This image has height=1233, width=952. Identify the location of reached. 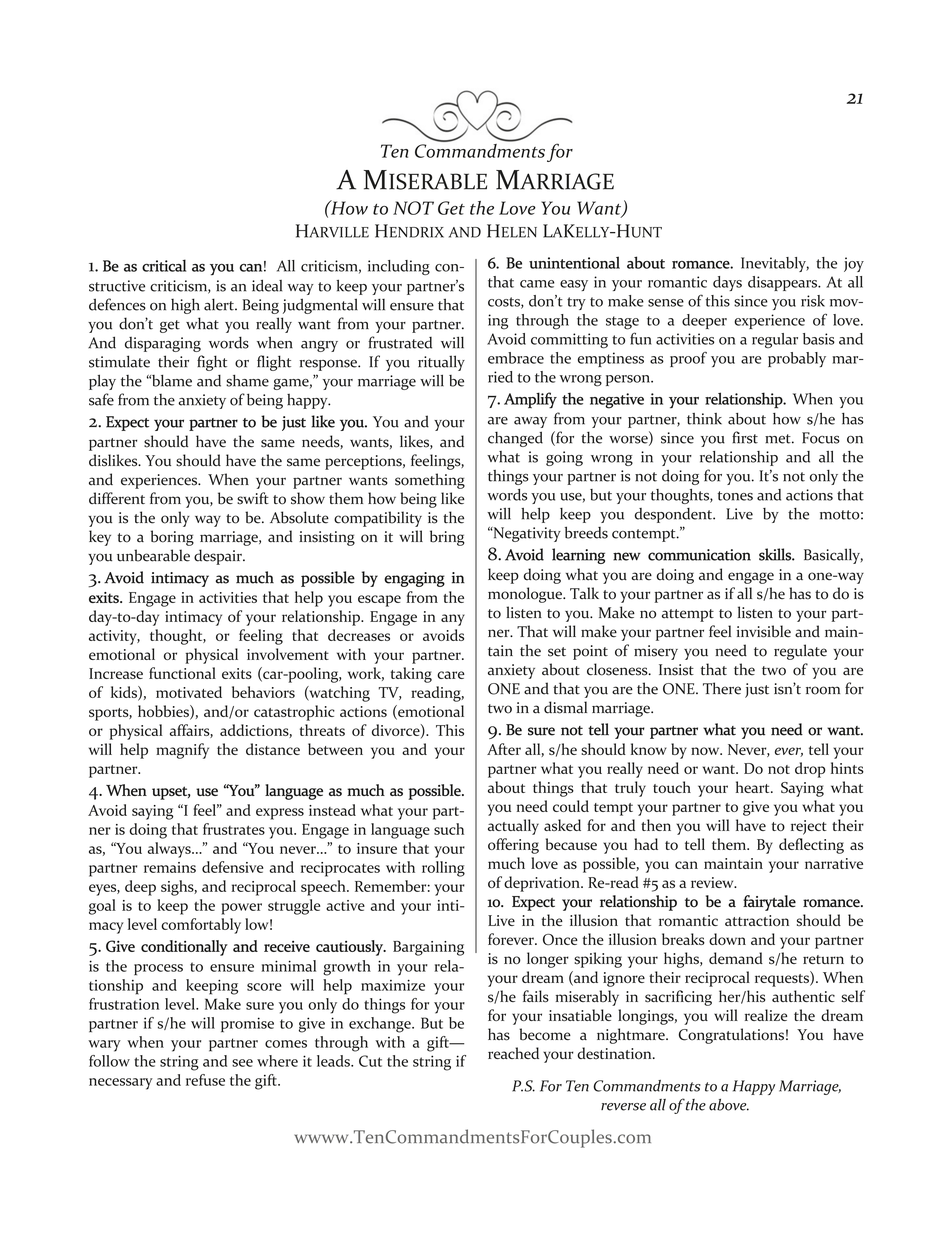
(513, 1053).
